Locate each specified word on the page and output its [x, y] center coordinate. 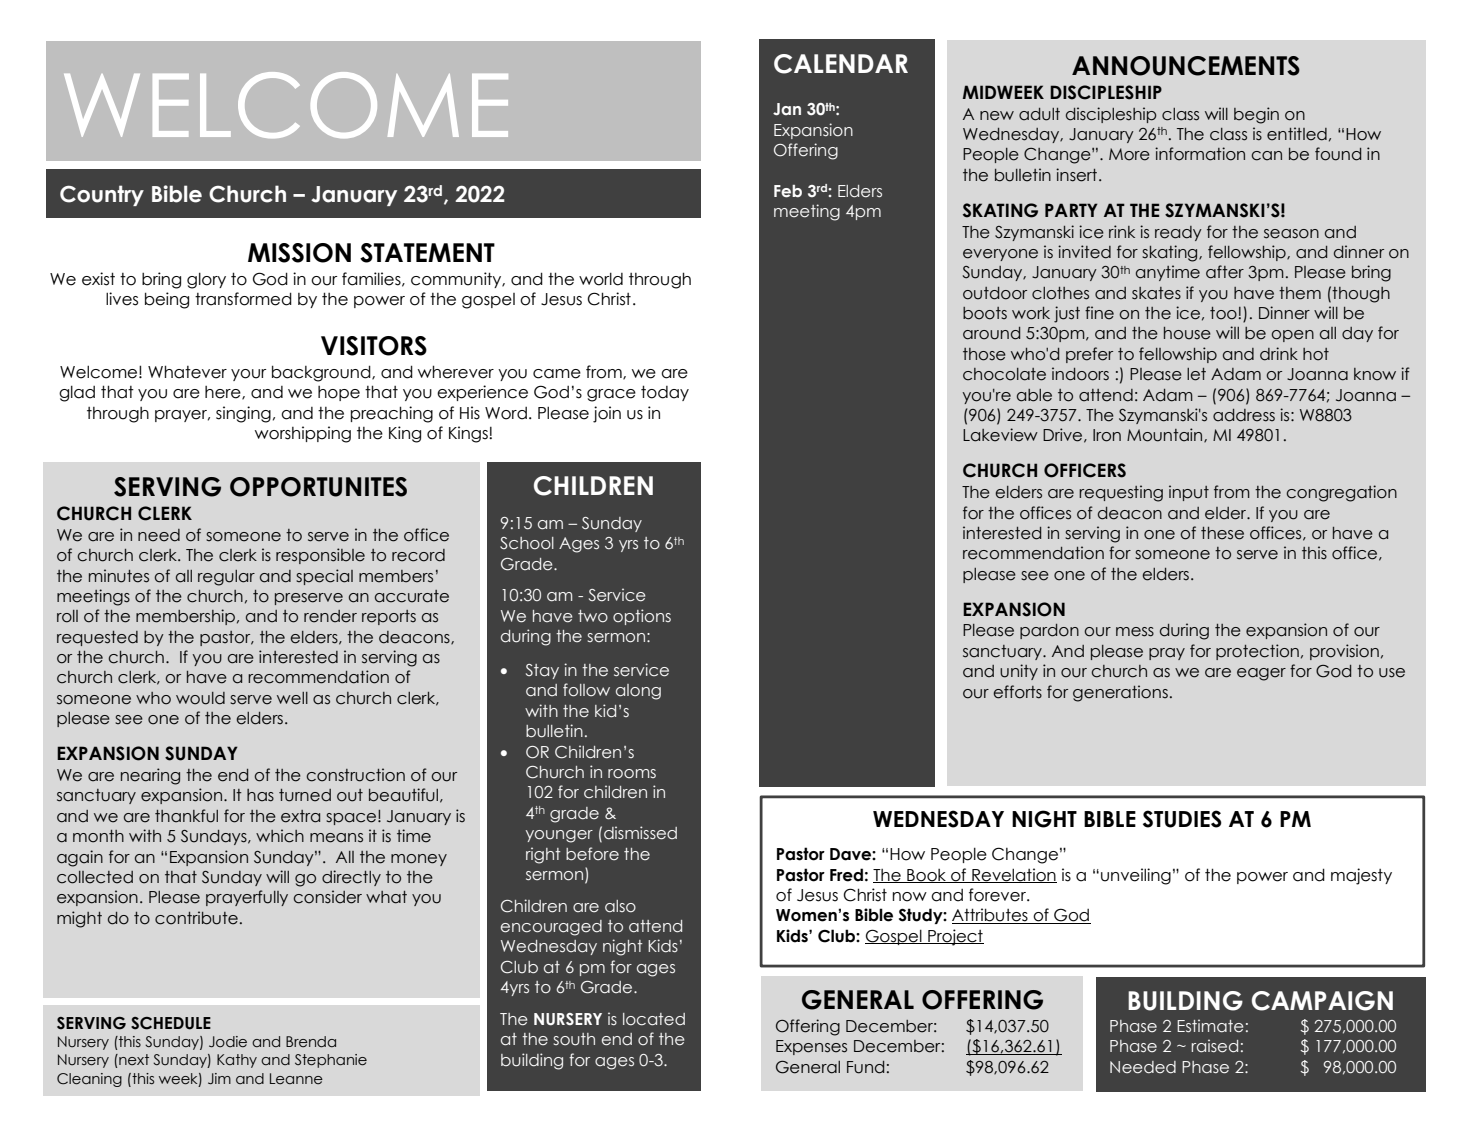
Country [102, 195]
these [1222, 533]
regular [226, 578]
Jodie [228, 1042]
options [642, 617]
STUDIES [1182, 819]
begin [1256, 115]
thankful [186, 816]
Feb [788, 191]
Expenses [811, 1047]
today [665, 393]
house [1187, 333]
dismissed [640, 833]
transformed [243, 299]
